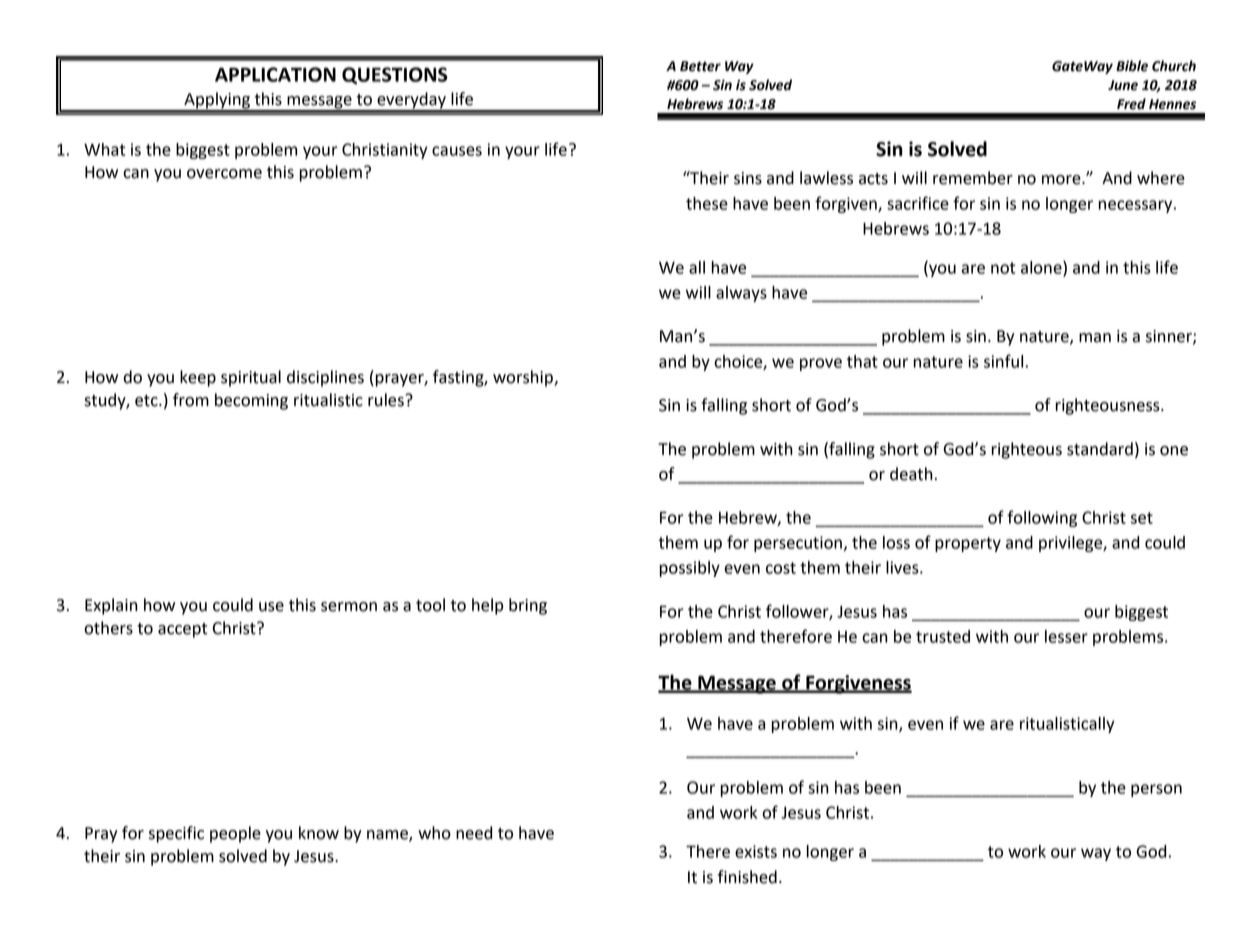  What do you see at coordinates (182, 630) in the document?
I see `accept` at bounding box center [182, 630].
